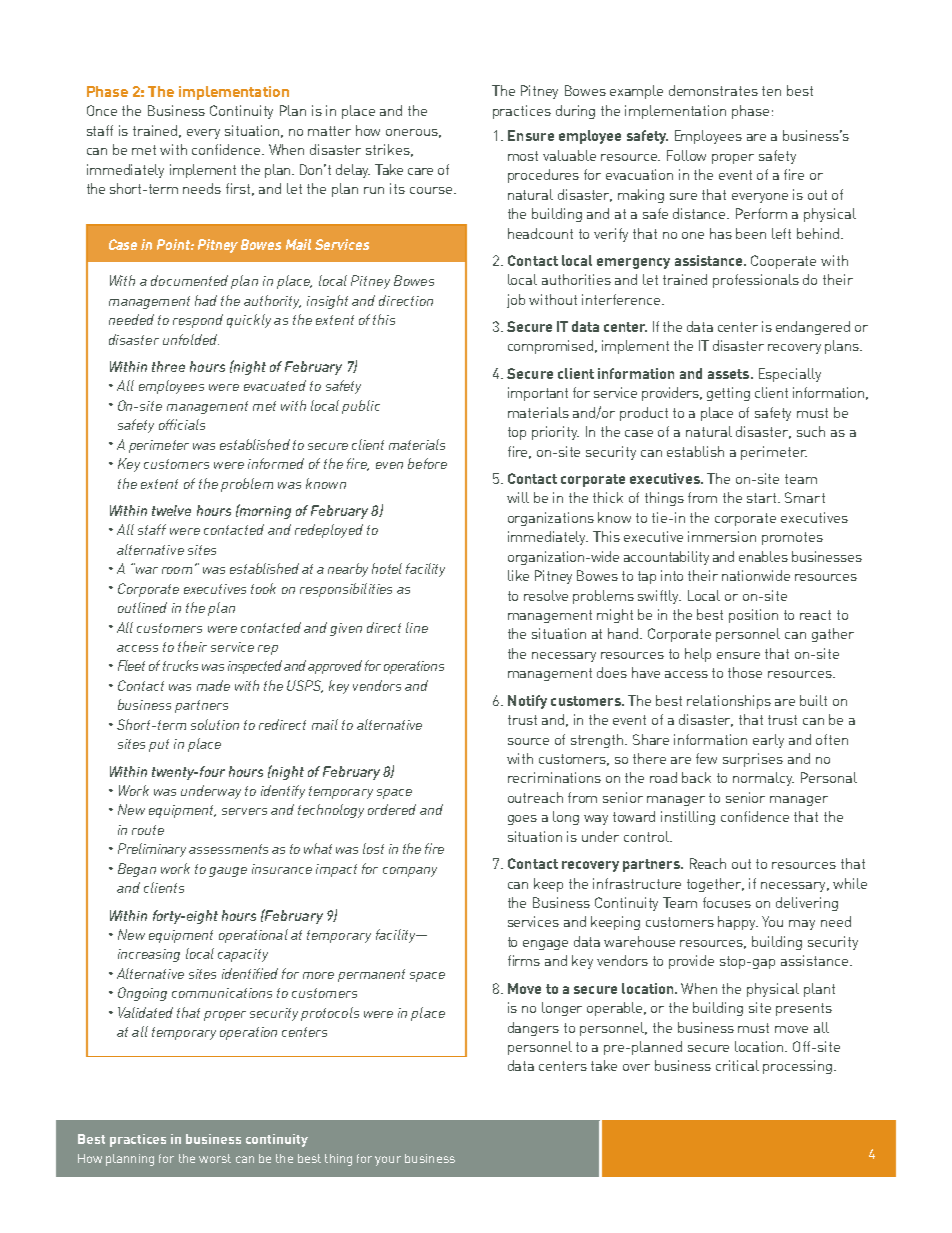 The height and width of the screenshot is (1233, 952). What do you see at coordinates (102, 110) in the screenshot?
I see `Once` at bounding box center [102, 110].
